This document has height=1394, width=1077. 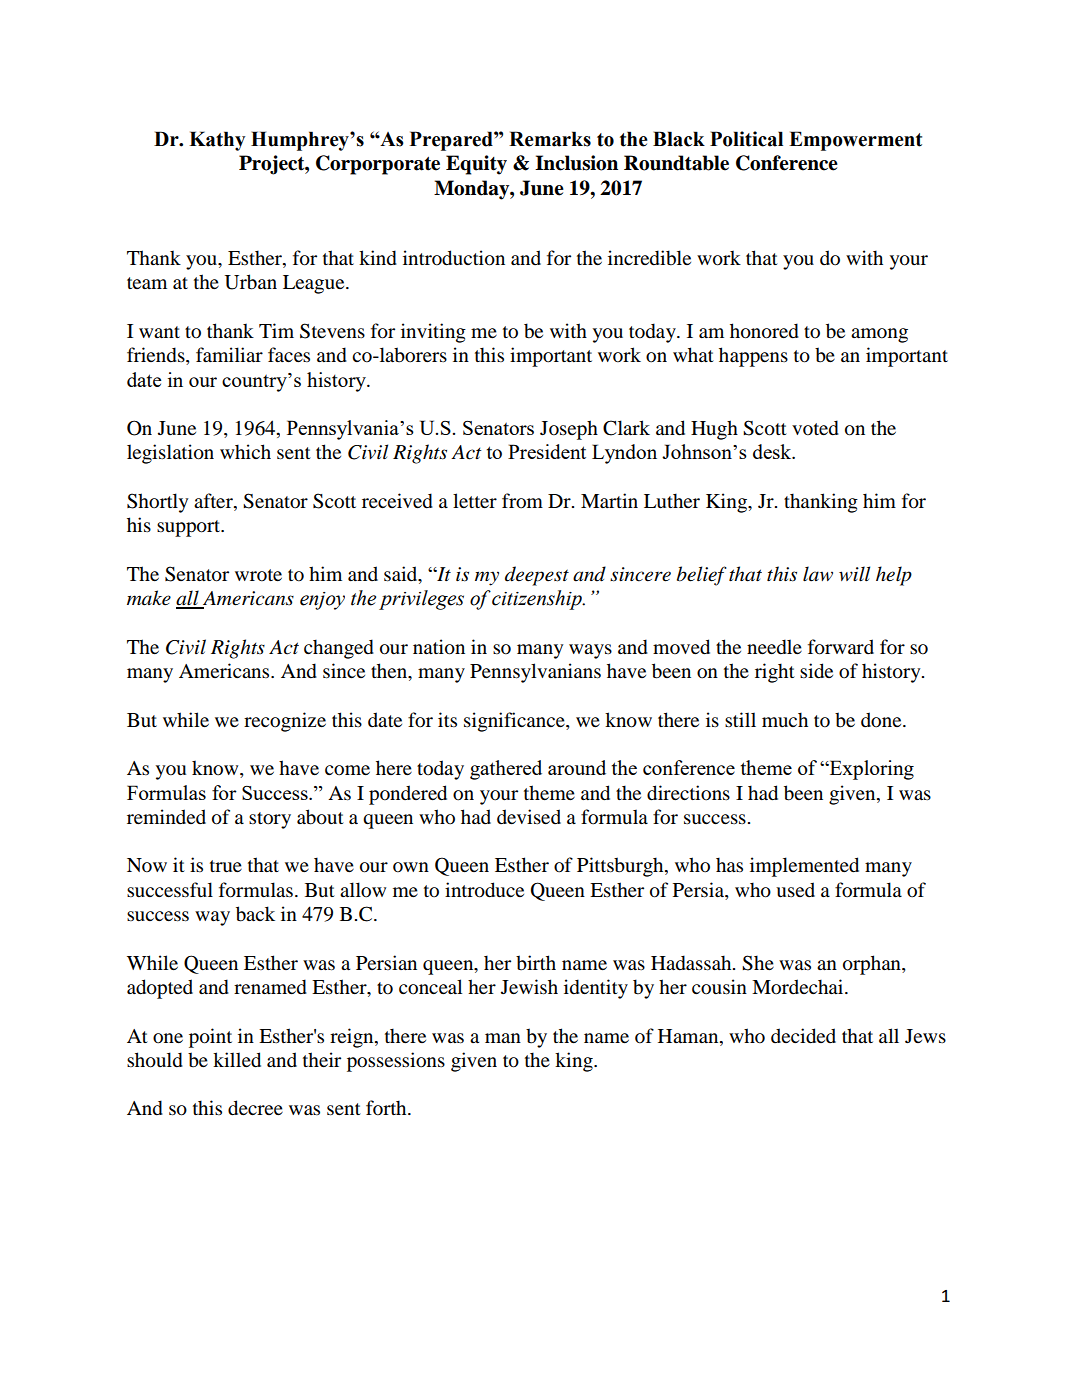 I want to click on desk, so click(x=773, y=451).
